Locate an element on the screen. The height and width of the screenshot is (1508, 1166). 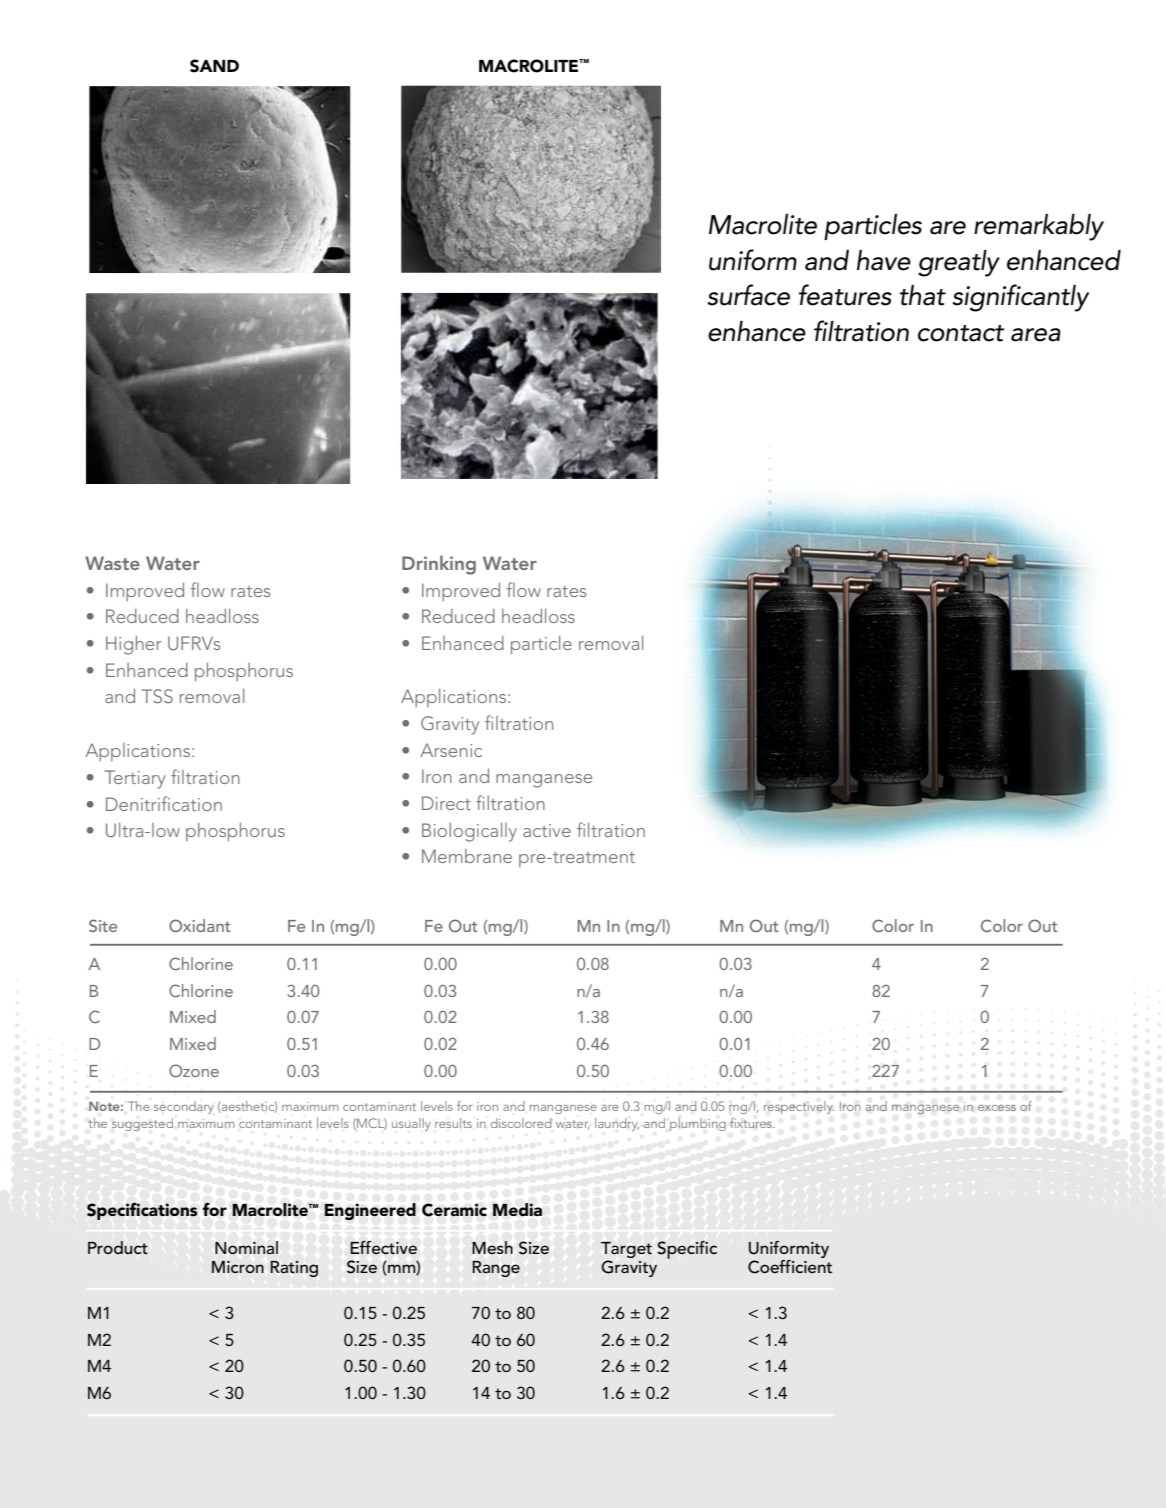
Waste is located at coordinates (112, 563).
